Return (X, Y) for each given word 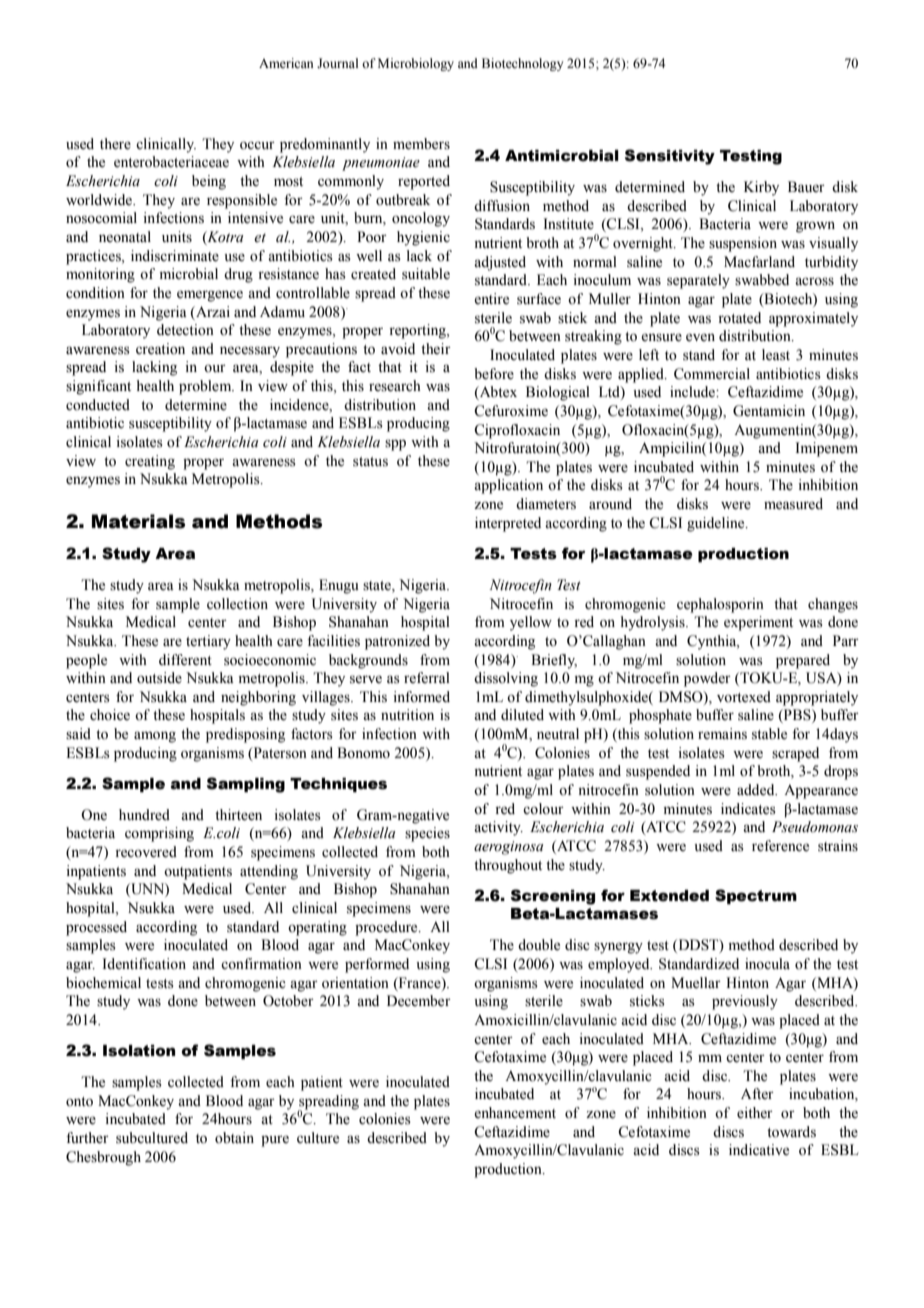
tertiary (208, 642)
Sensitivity (670, 157)
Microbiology (416, 64)
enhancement (515, 1113)
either (755, 1113)
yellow (531, 623)
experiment (758, 623)
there (115, 144)
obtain (234, 1138)
